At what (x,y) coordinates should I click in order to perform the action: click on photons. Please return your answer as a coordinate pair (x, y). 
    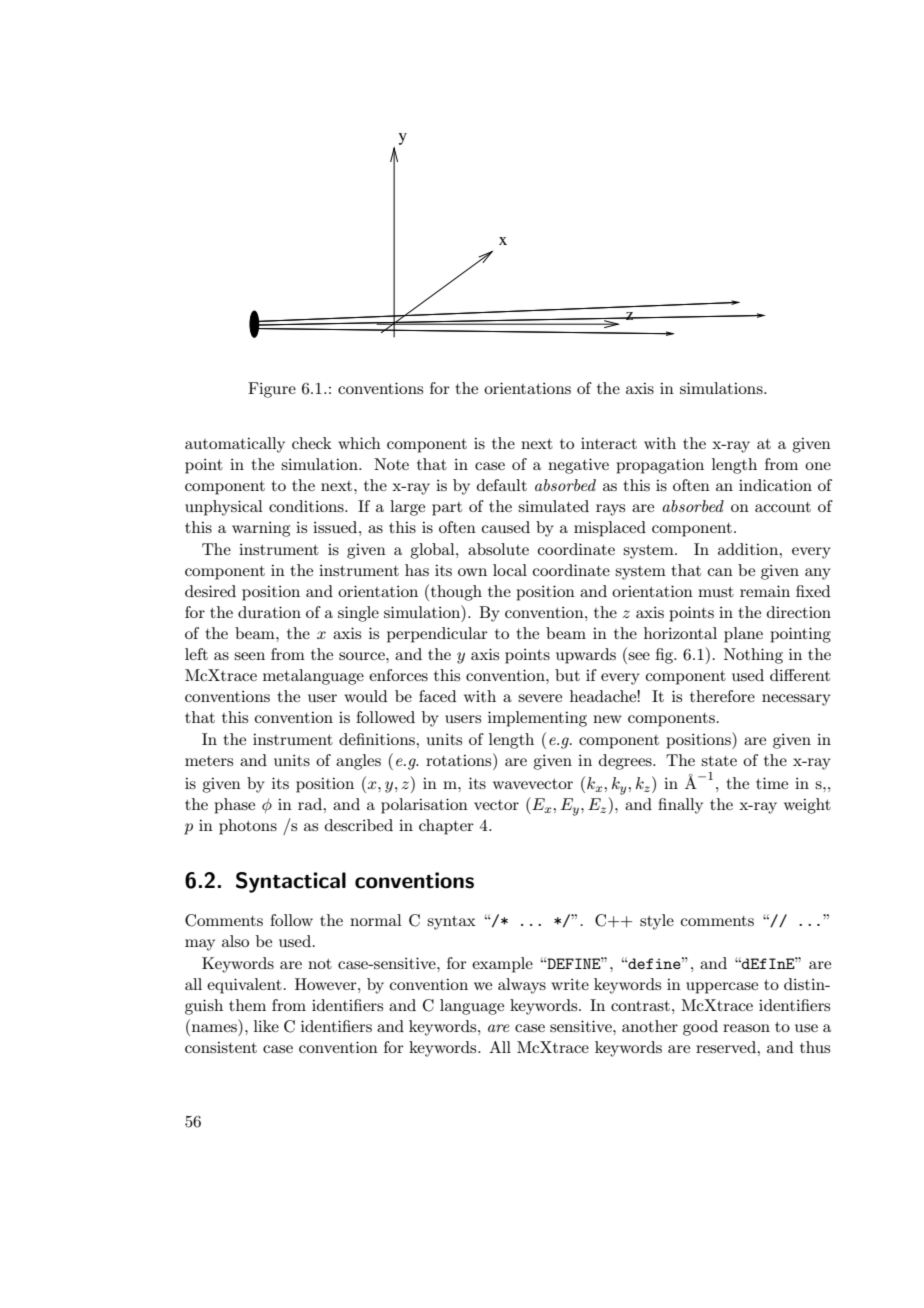
    Looking at the image, I should click on (248, 827).
